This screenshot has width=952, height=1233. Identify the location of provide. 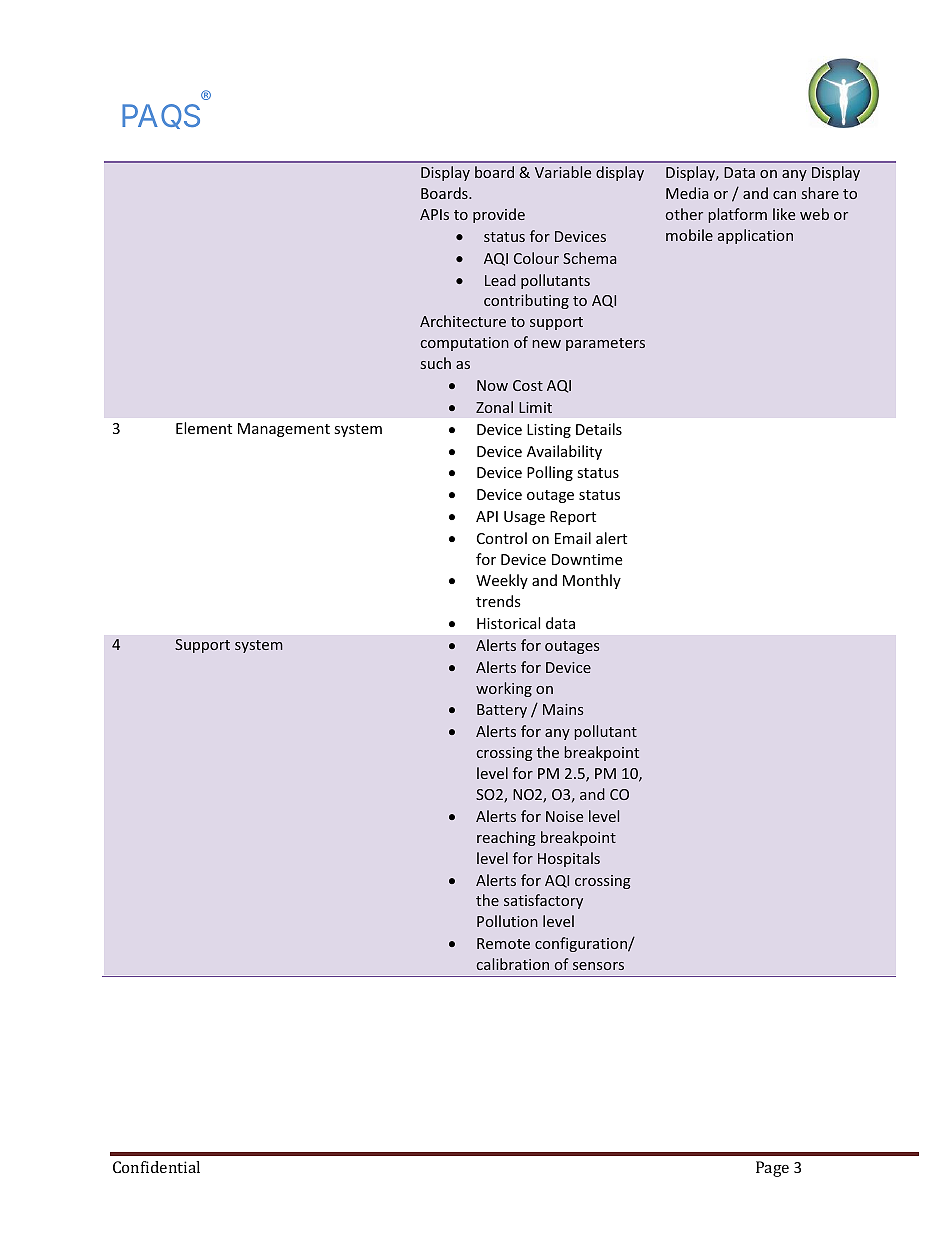
(499, 215).
